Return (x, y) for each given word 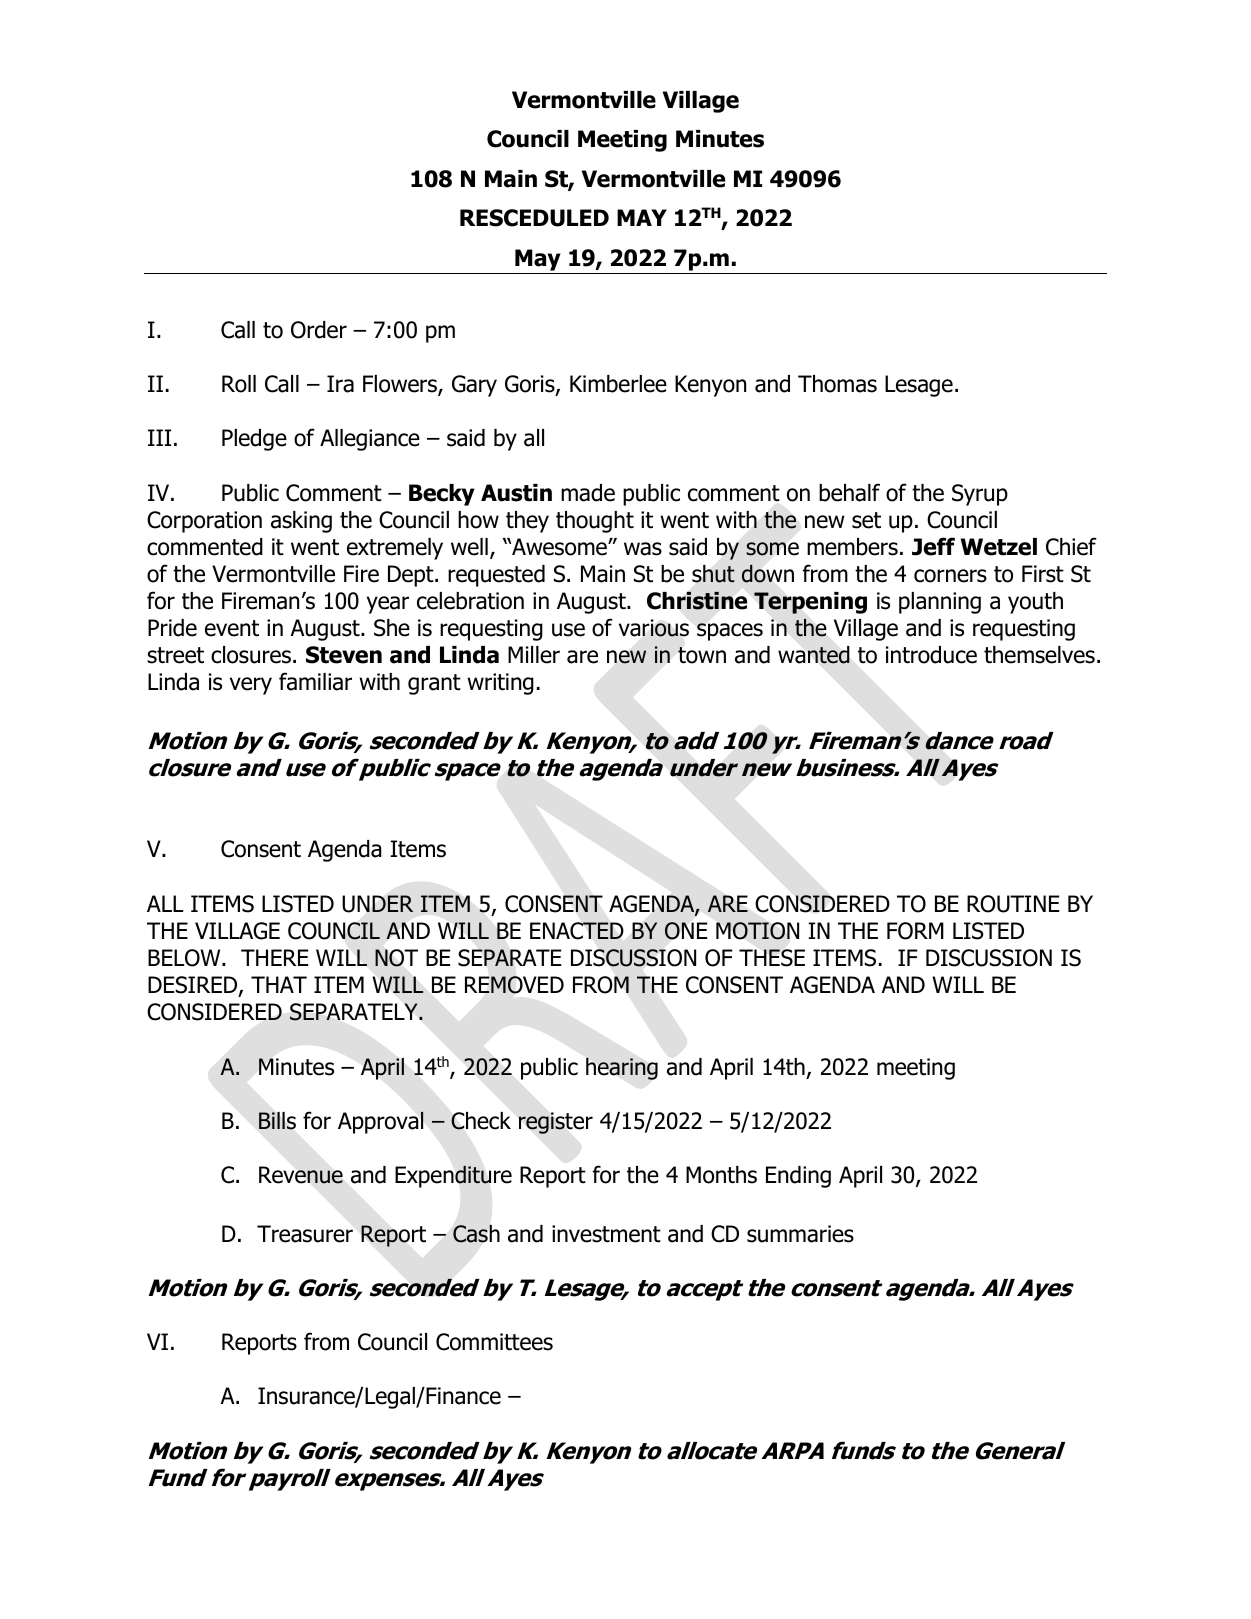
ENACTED (577, 931)
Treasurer (305, 1234)
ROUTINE (1013, 904)
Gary (474, 386)
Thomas (837, 384)
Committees (494, 1342)
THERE (274, 957)
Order (319, 330)
